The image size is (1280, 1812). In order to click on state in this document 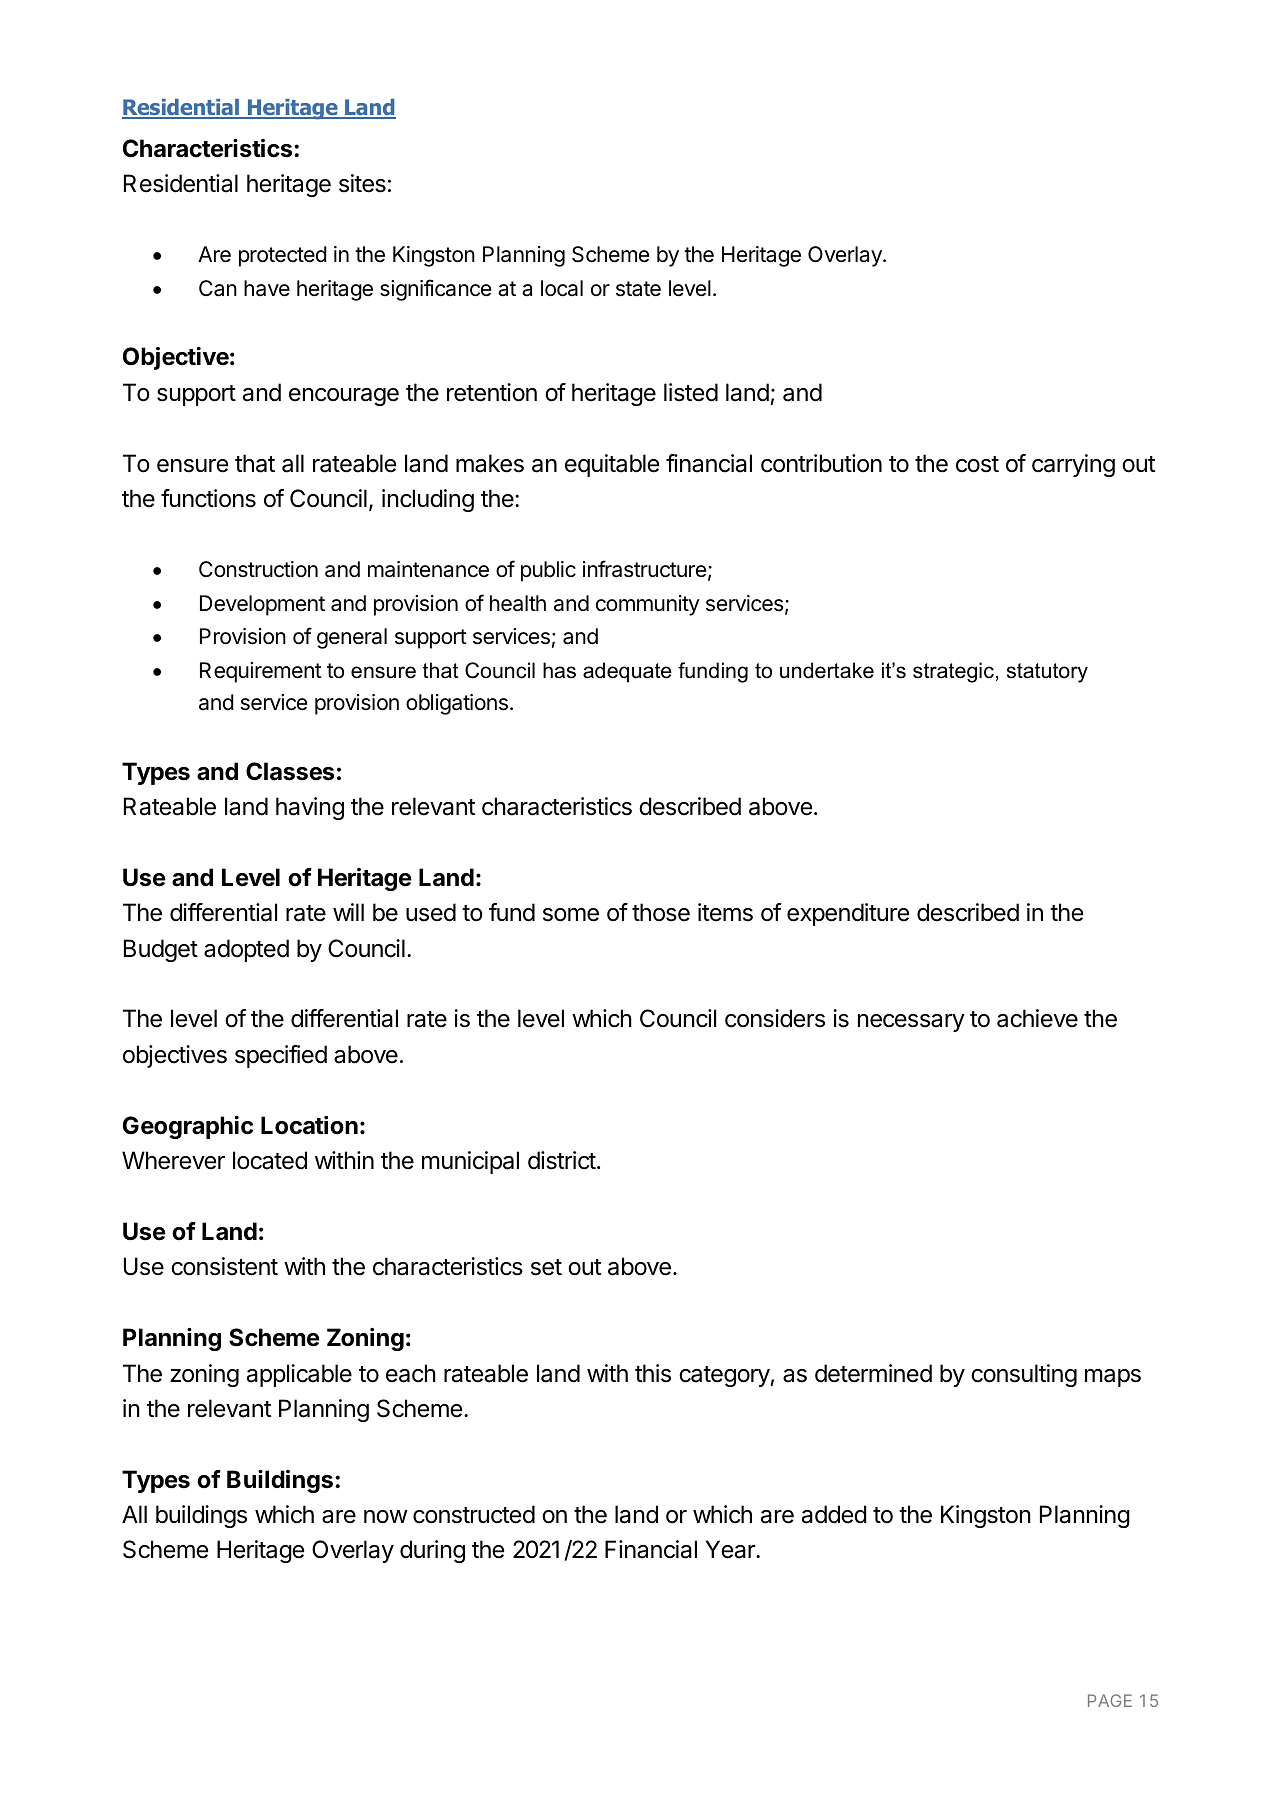, I will do `click(638, 289)`.
